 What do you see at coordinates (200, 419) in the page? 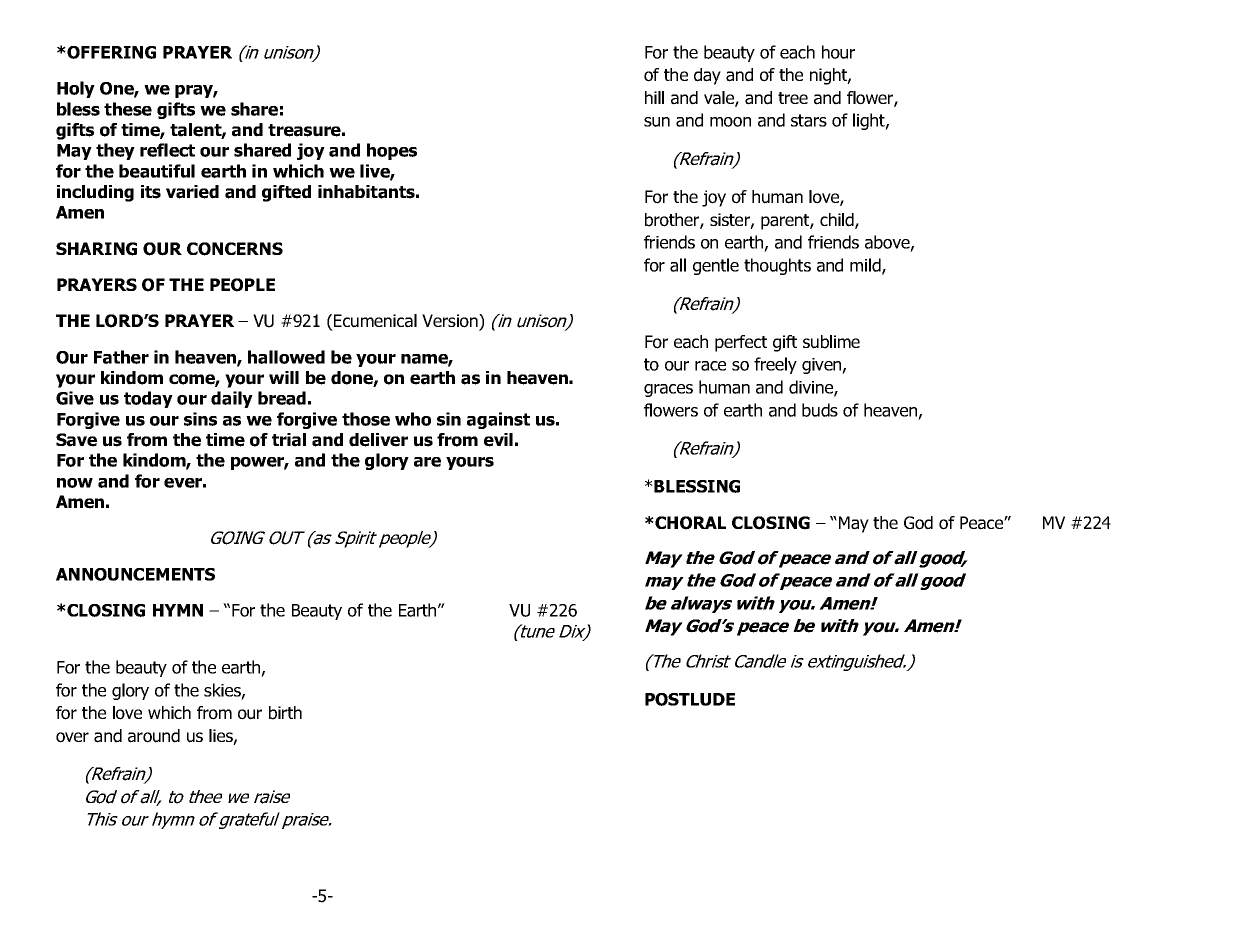
I see `sins` at bounding box center [200, 419].
